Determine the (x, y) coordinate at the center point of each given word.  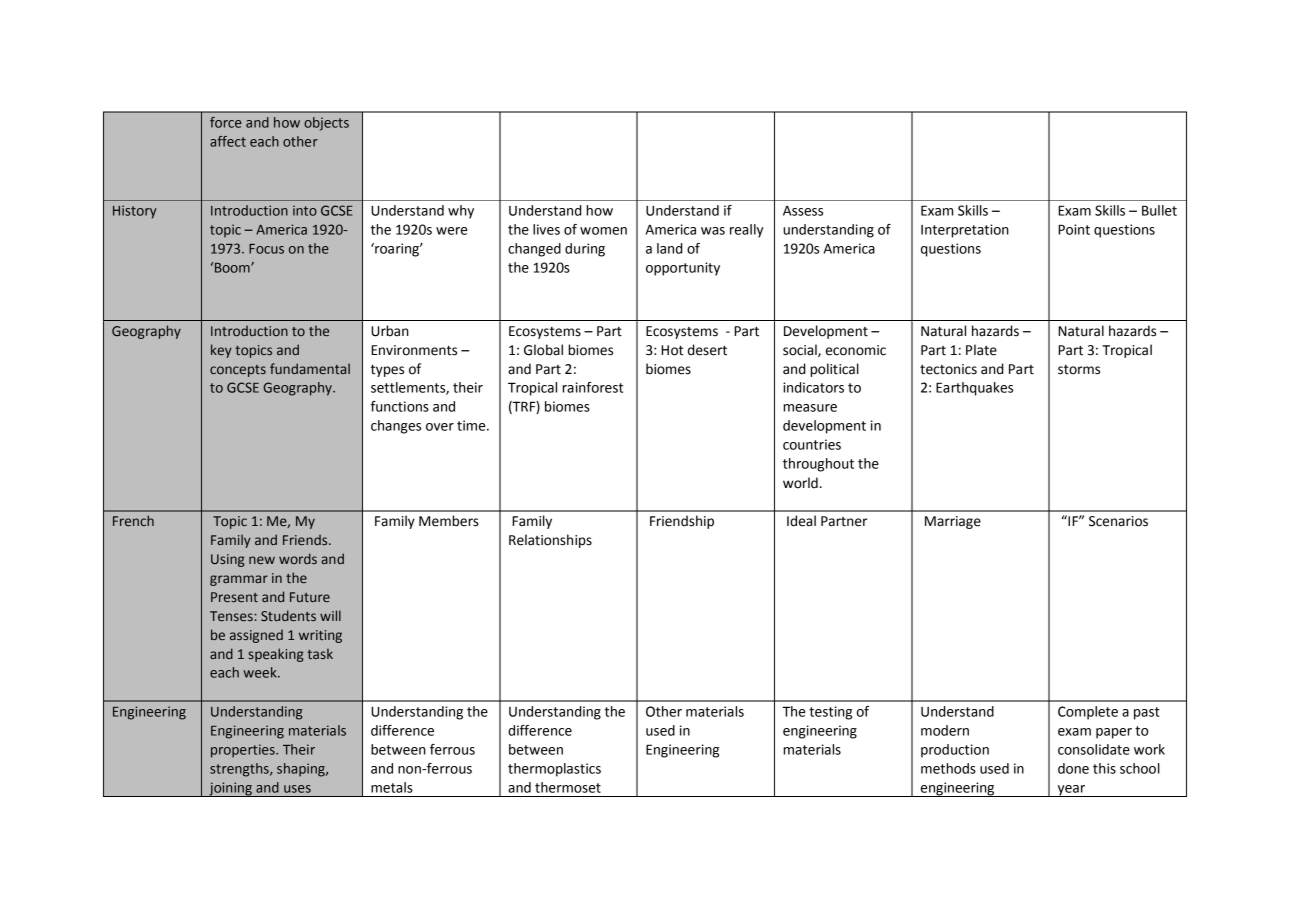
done (1073, 768)
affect (228, 141)
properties (244, 751)
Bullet (1159, 210)
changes (396, 427)
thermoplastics (554, 770)
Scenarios (1118, 521)
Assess (803, 211)
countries (812, 444)
